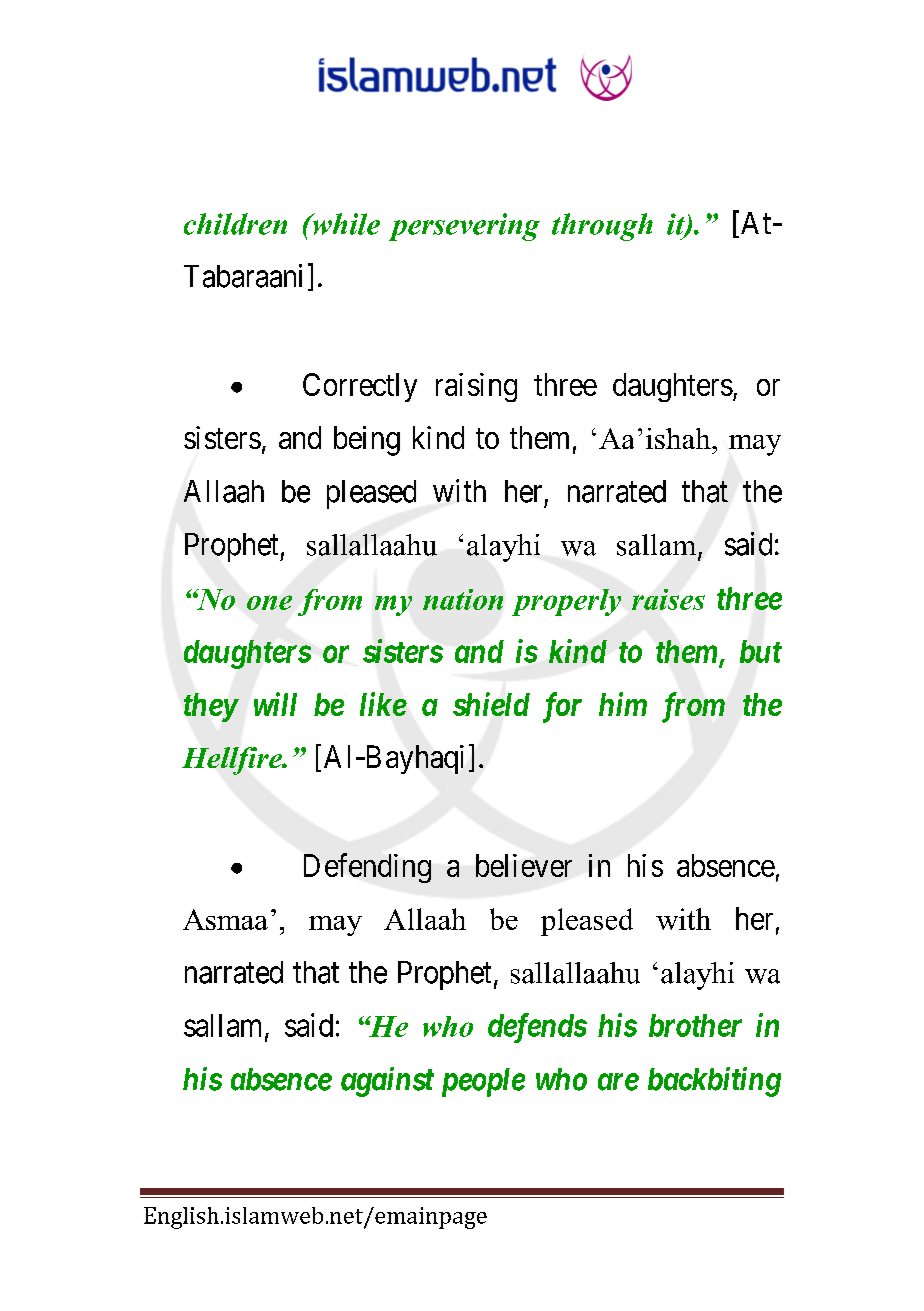  I want to click on against, so click(387, 1082).
